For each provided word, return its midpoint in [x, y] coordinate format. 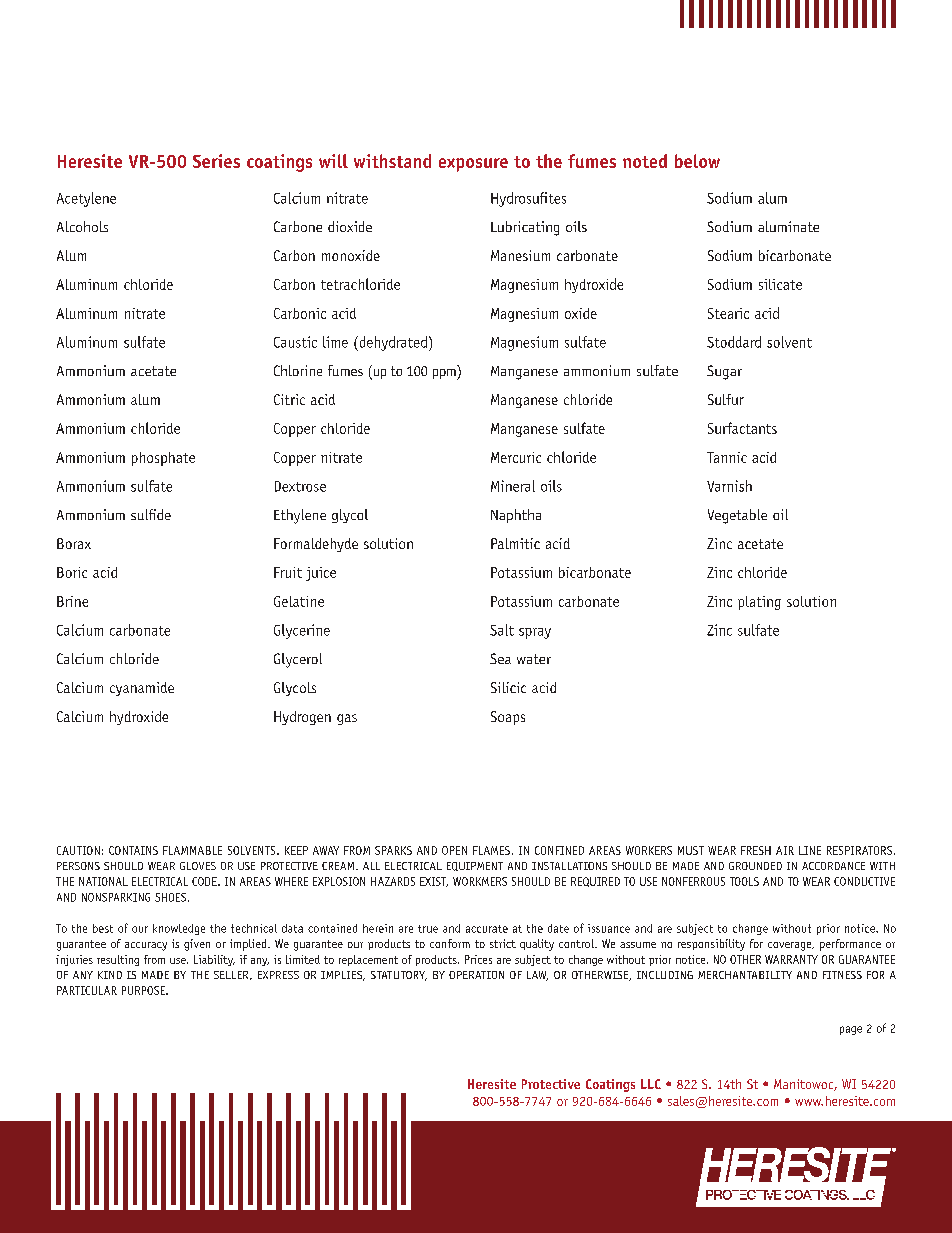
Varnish [729, 486]
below [697, 161]
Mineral [513, 486]
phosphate [163, 459]
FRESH [756, 850]
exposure [473, 165]
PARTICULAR [87, 990]
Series [216, 161]
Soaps [508, 718]
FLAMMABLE [192, 850]
